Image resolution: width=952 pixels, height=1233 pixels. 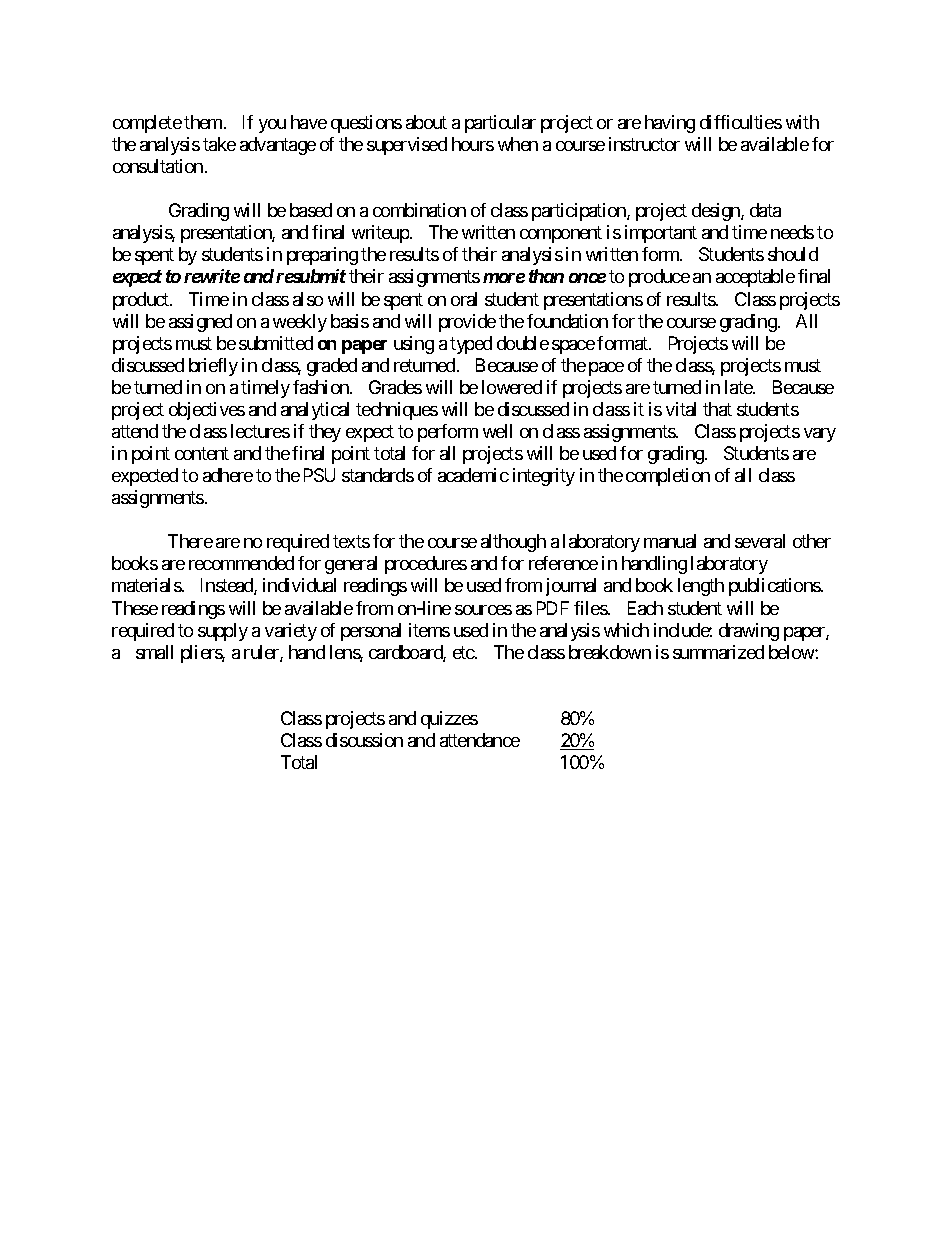 I want to click on well, so click(x=497, y=431).
